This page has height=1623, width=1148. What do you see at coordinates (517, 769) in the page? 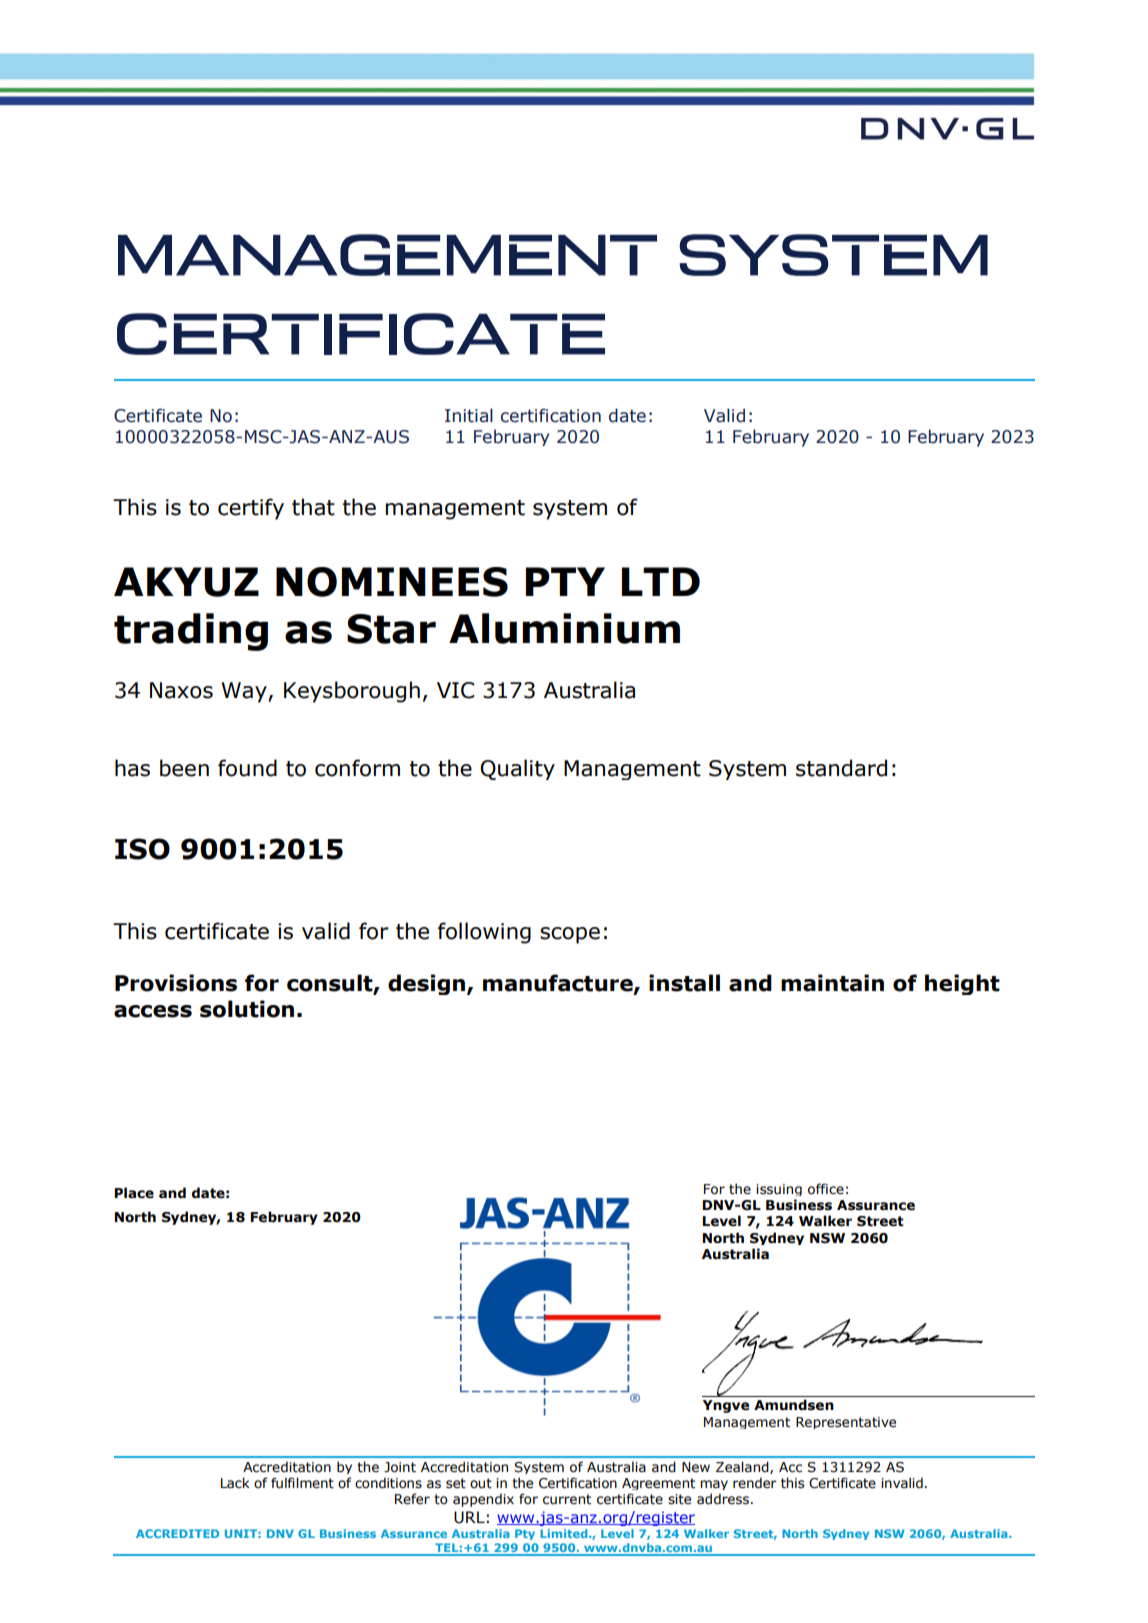
I see `Quality` at bounding box center [517, 769].
